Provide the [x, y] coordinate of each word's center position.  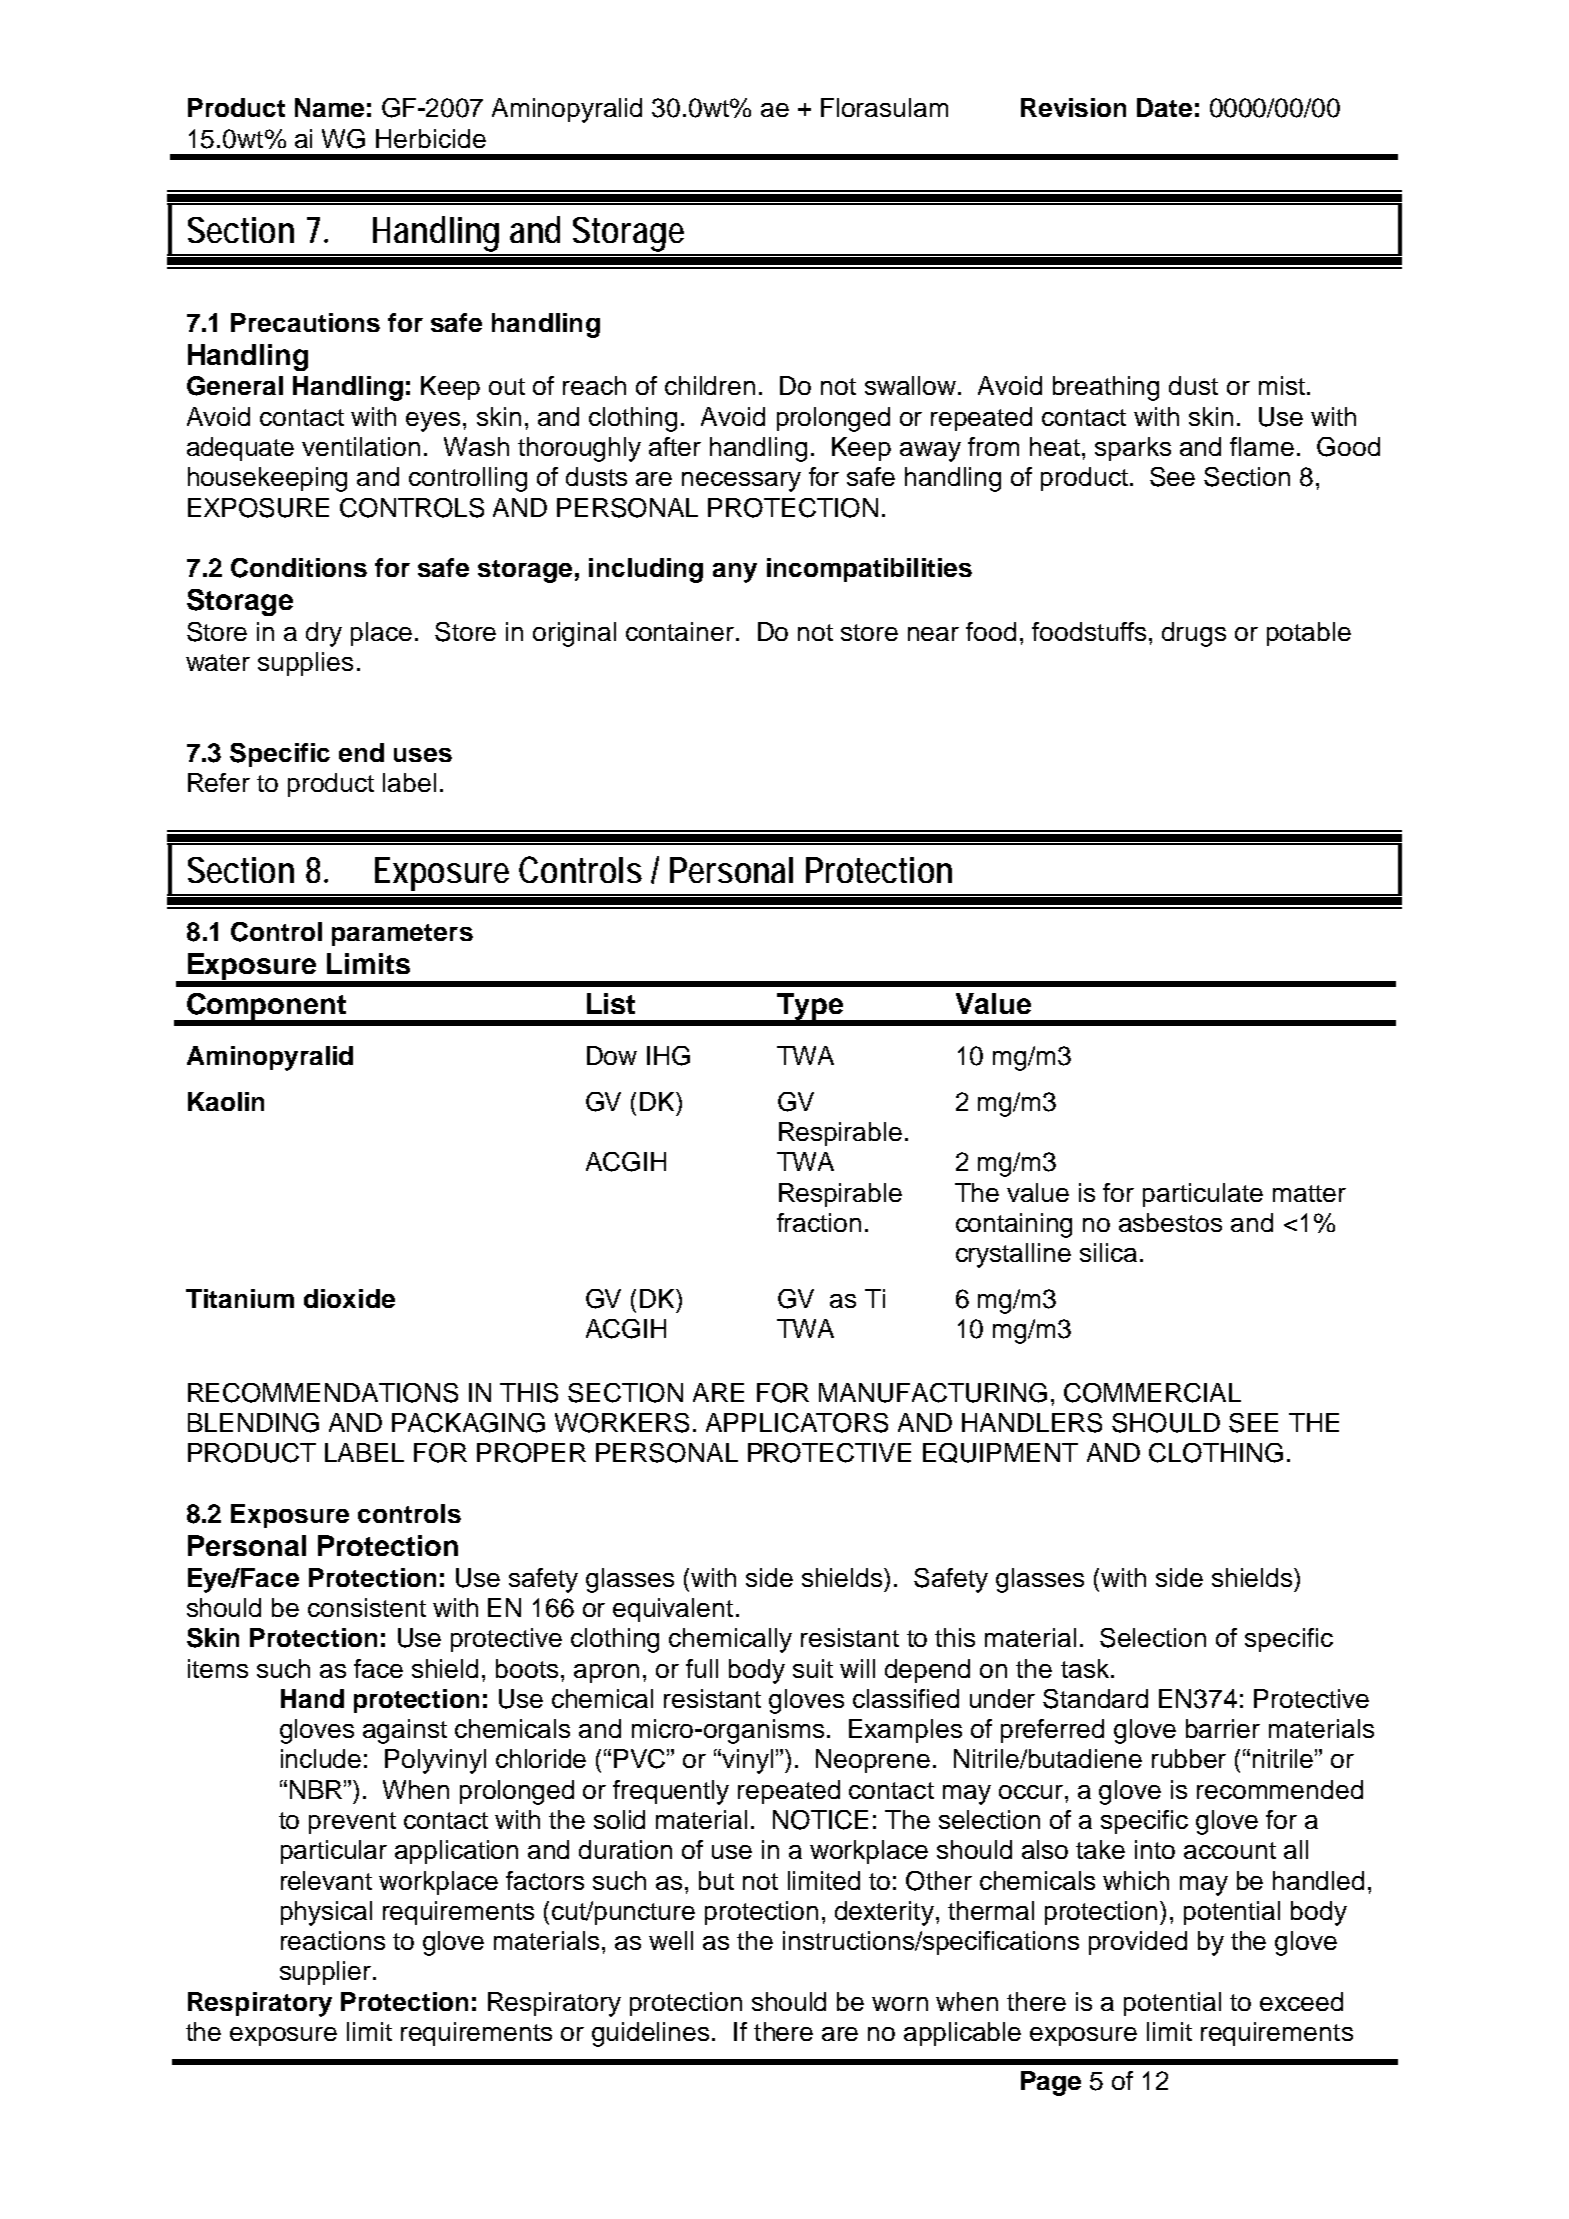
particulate [1203, 1195]
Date [1164, 107]
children [710, 385]
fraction [819, 1222]
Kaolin [226, 1101]
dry [324, 634]
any [735, 573]
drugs [1194, 634]
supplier [327, 1973]
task [1085, 1668]
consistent [367, 1607]
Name [329, 107]
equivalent [673, 1610]
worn [900, 2004]
